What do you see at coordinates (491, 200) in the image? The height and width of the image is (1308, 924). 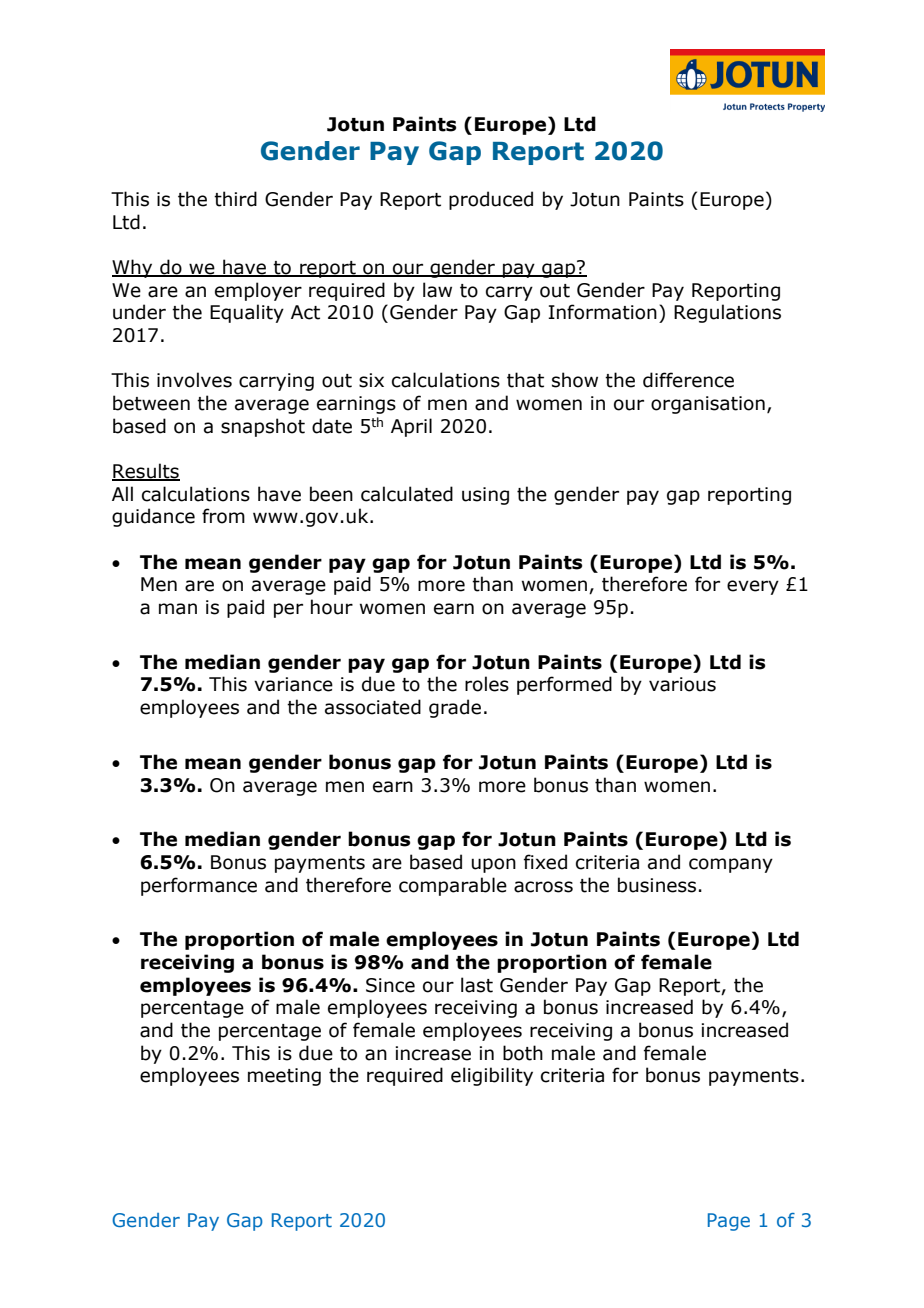 I see `produced` at bounding box center [491, 200].
